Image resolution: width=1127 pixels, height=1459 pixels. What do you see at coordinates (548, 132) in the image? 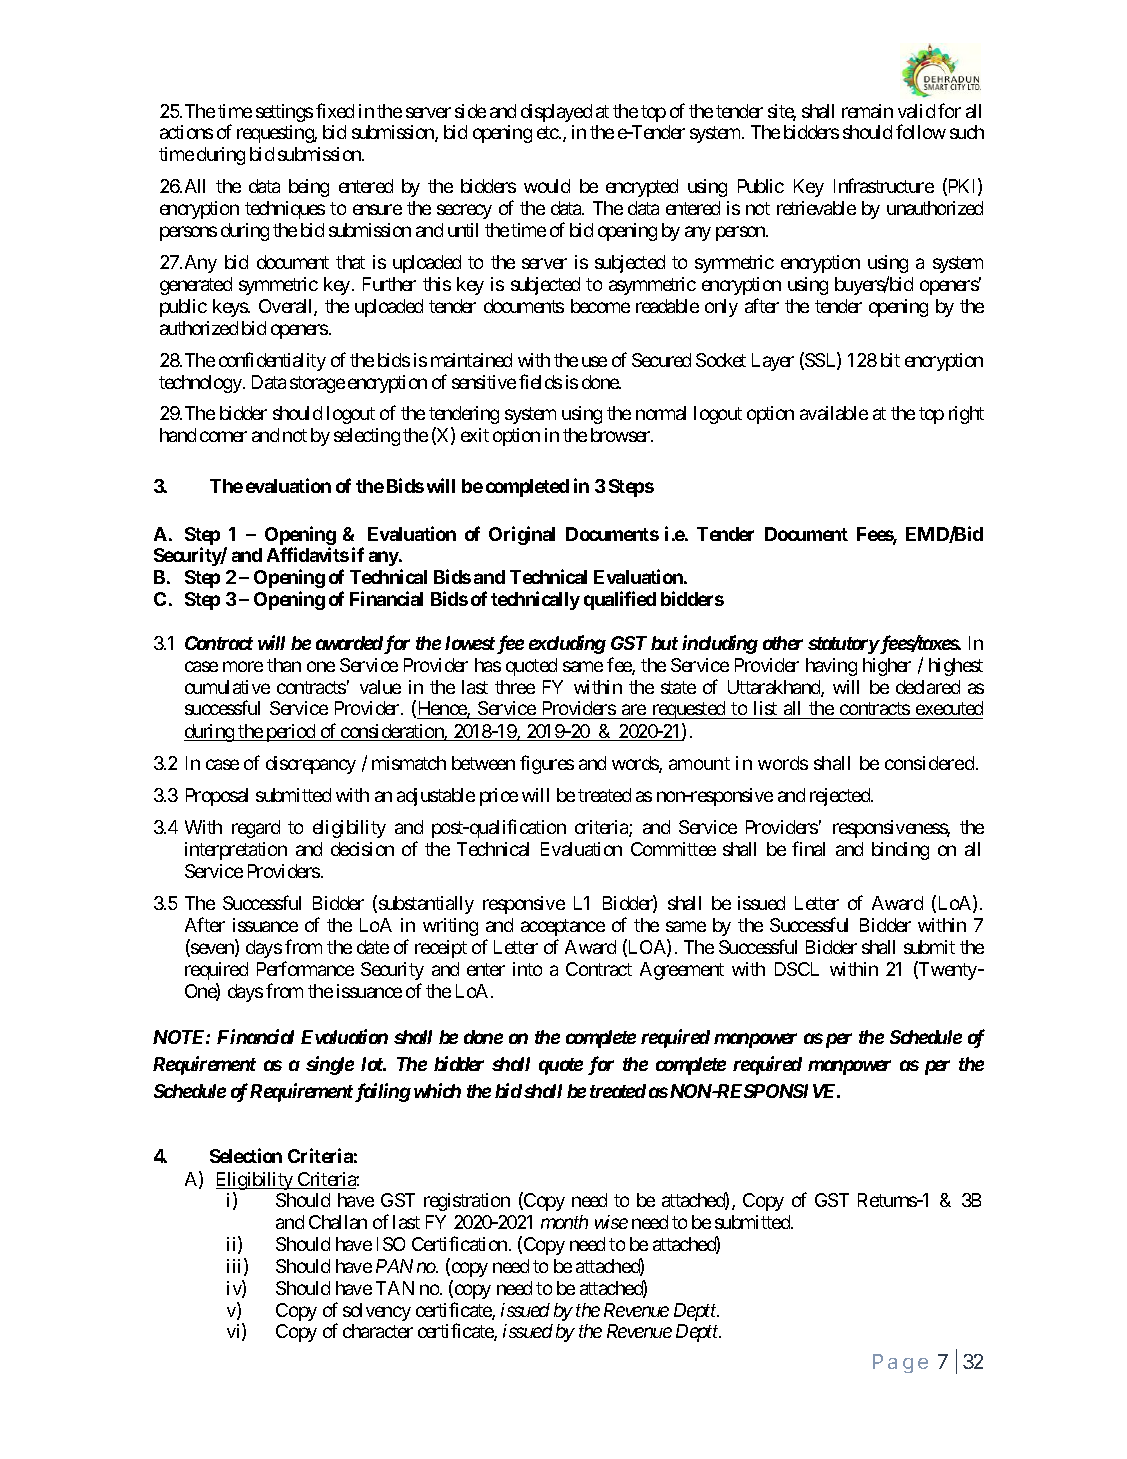
I see `etc` at bounding box center [548, 132].
